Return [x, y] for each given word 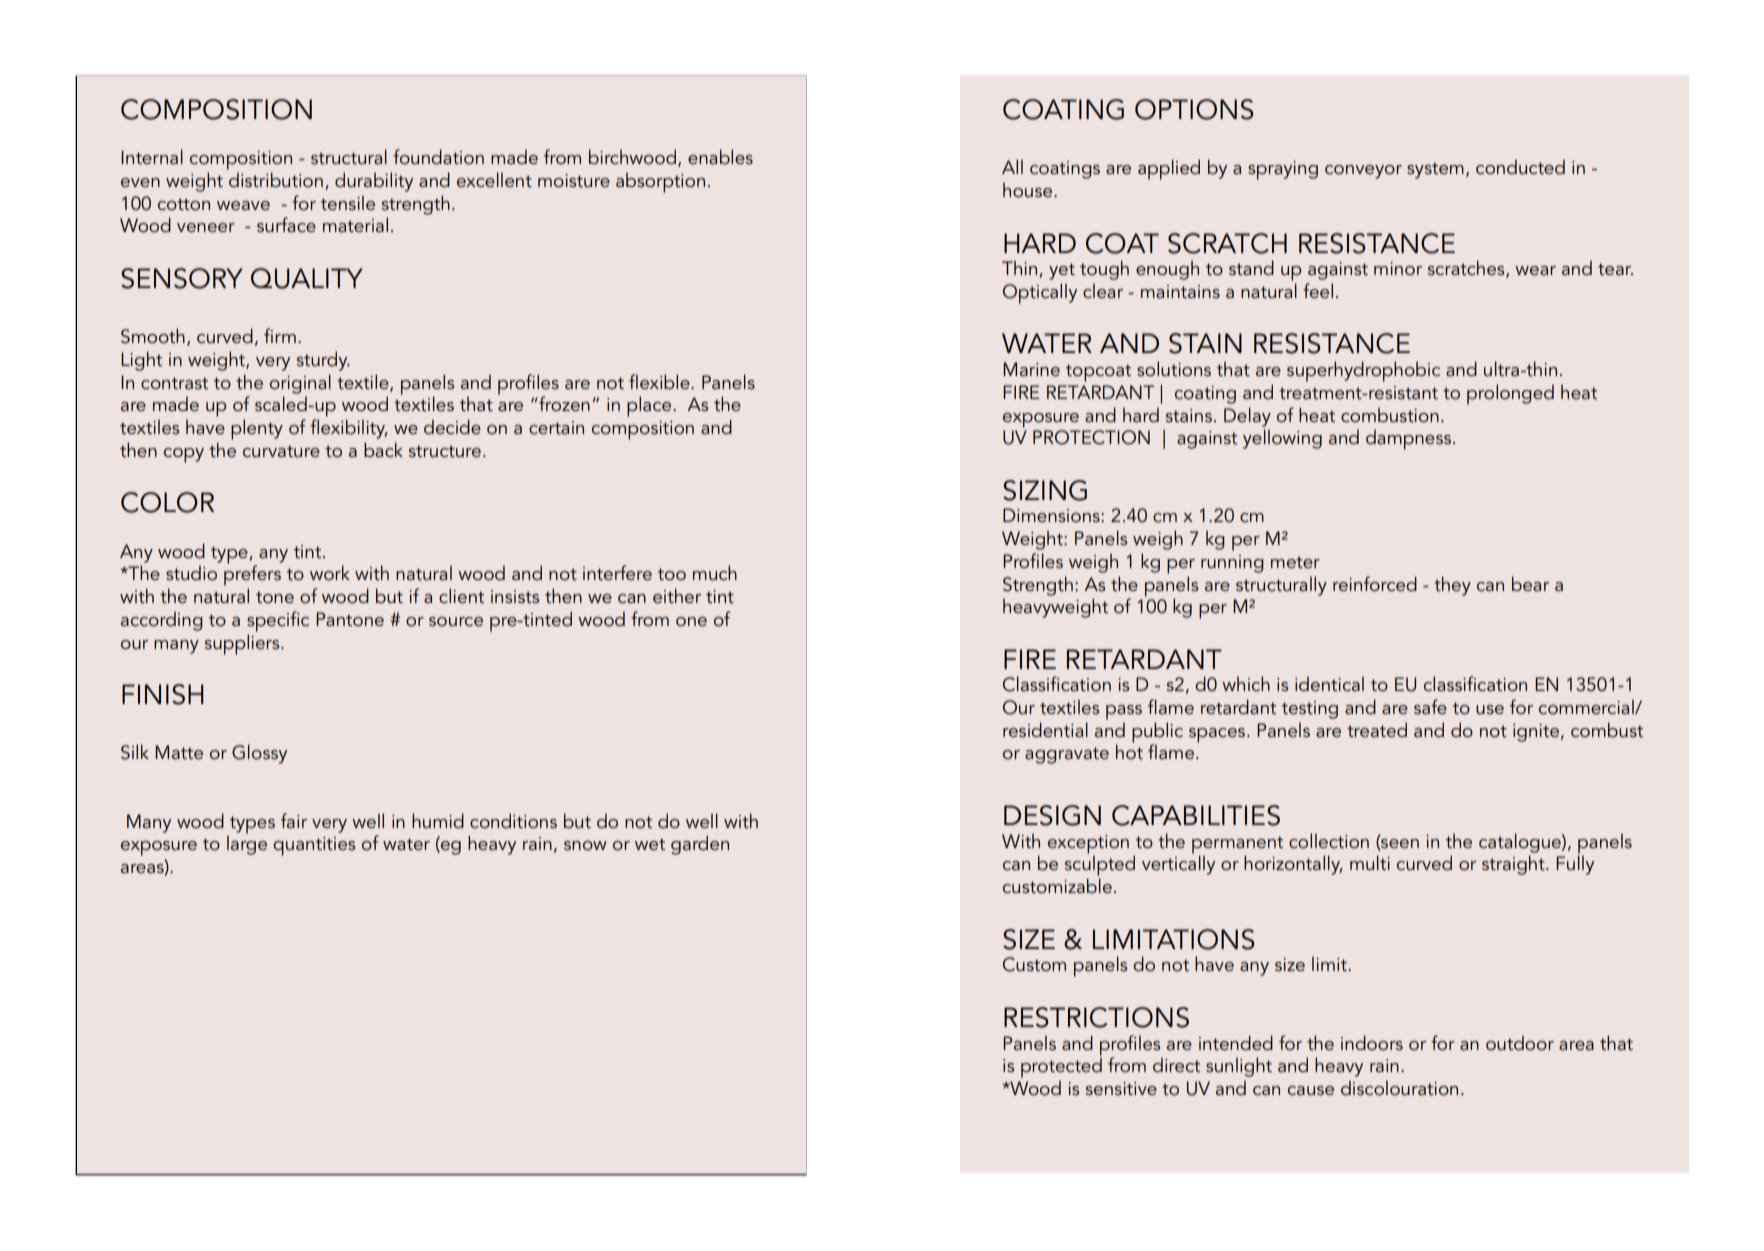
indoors [1372, 1043]
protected [1061, 1066]
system [1435, 170]
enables [720, 156]
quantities [314, 846]
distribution [276, 179]
